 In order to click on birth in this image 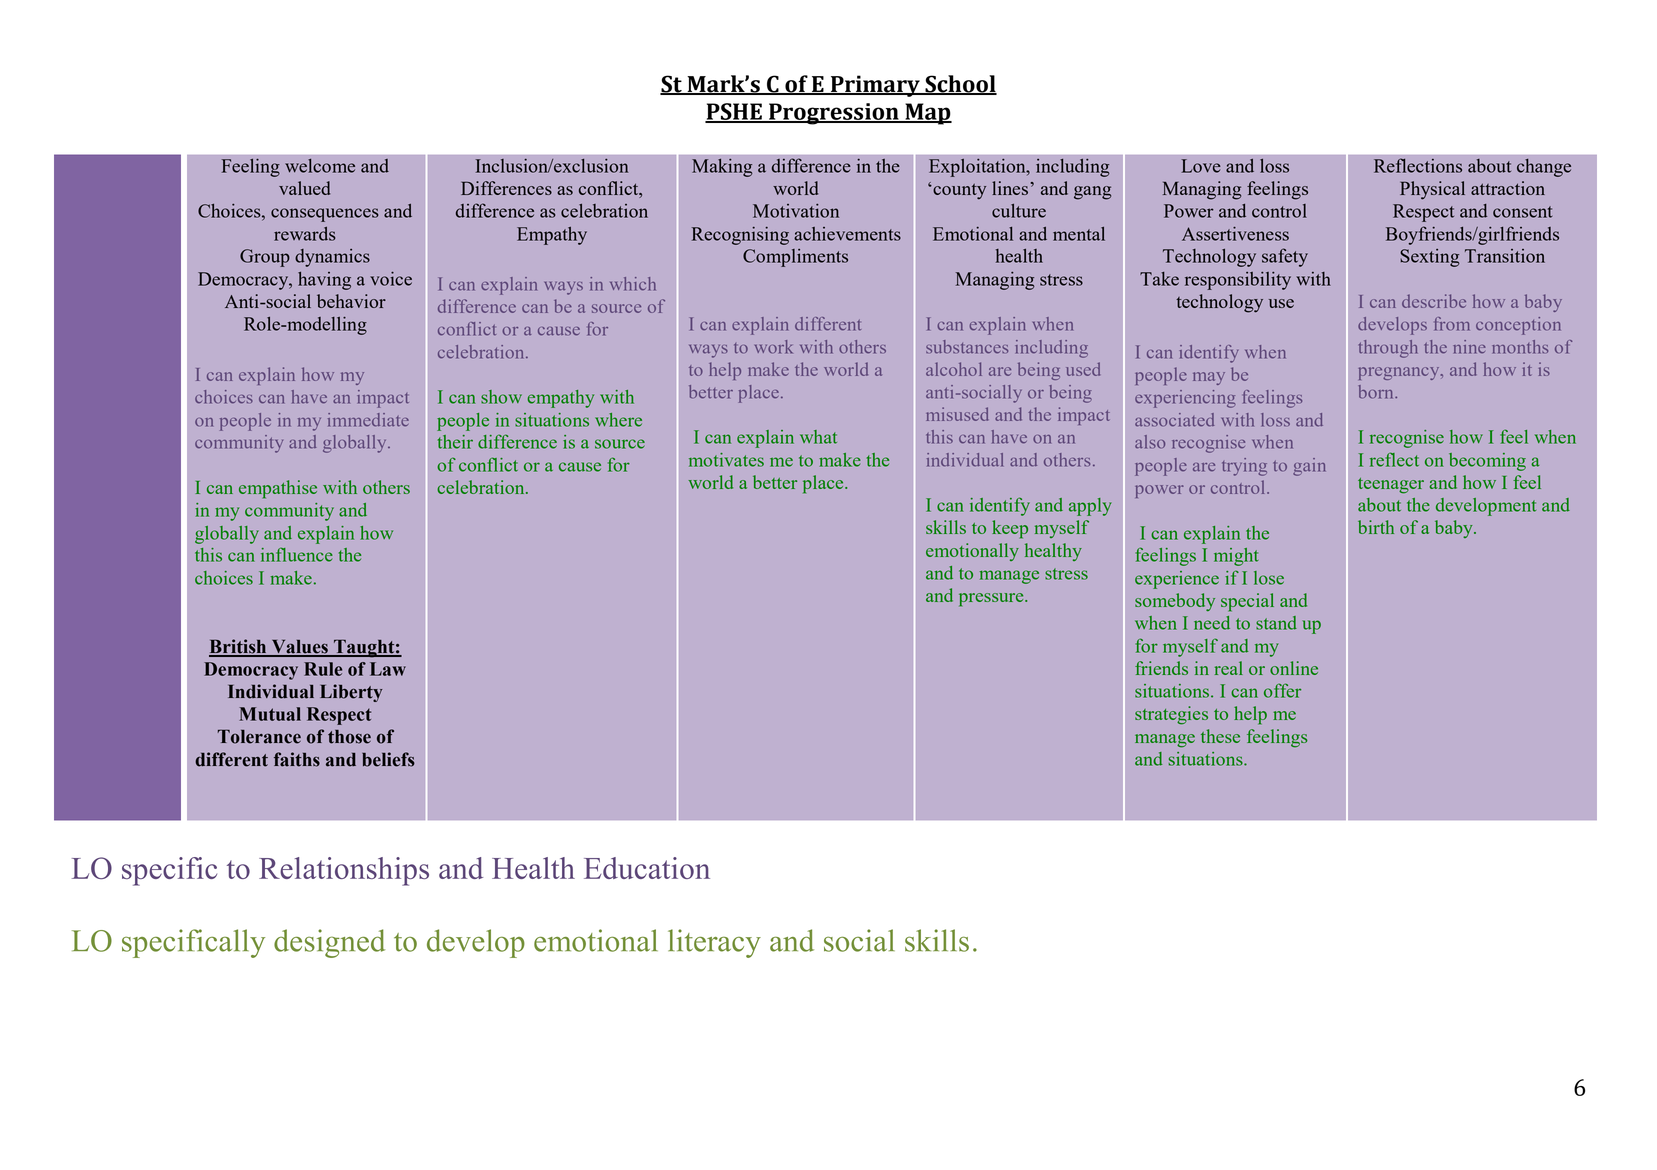, I will do `click(1376, 527)`.
